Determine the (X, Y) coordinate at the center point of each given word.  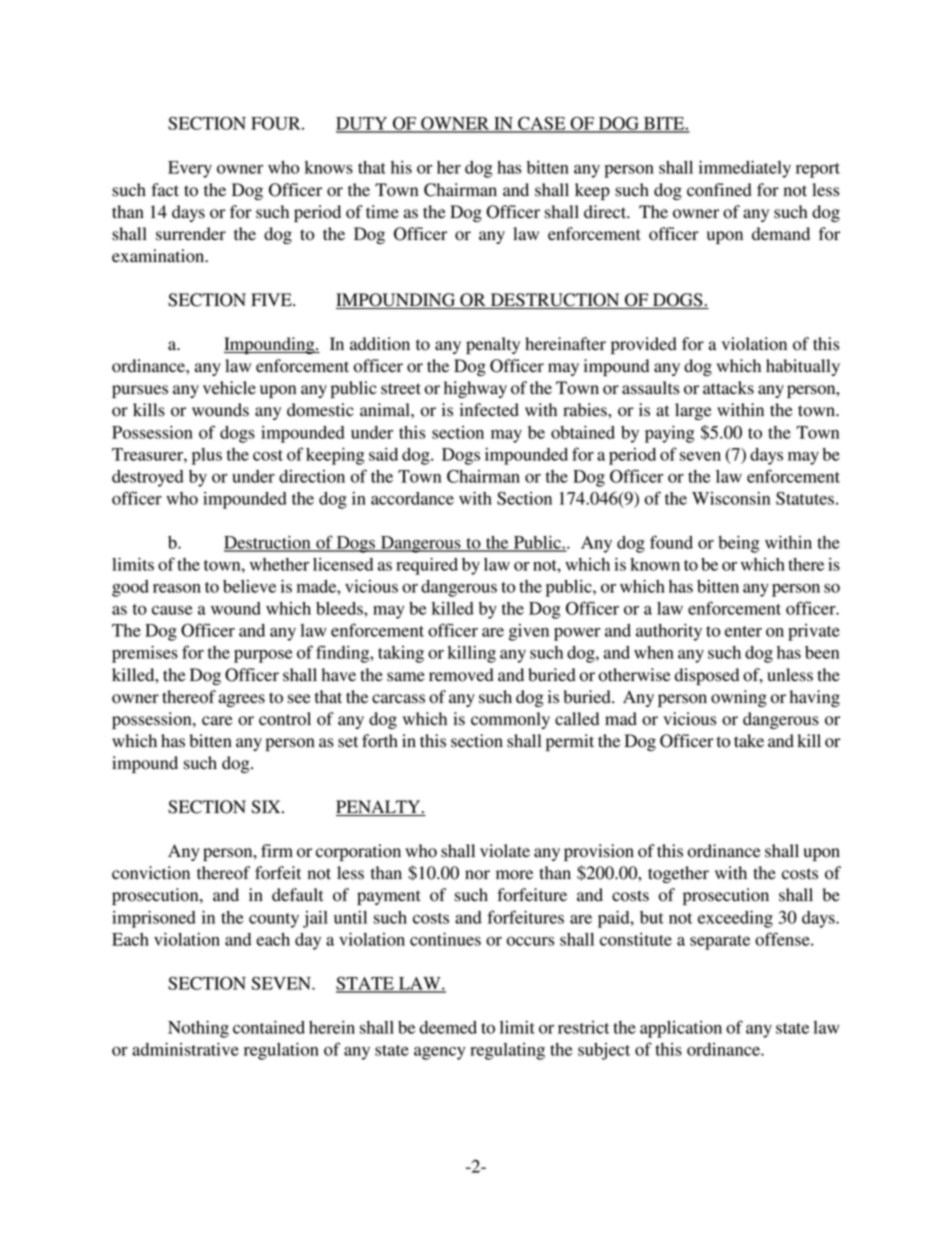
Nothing (198, 1029)
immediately (745, 169)
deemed (448, 1027)
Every (190, 169)
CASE (542, 124)
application (681, 1029)
